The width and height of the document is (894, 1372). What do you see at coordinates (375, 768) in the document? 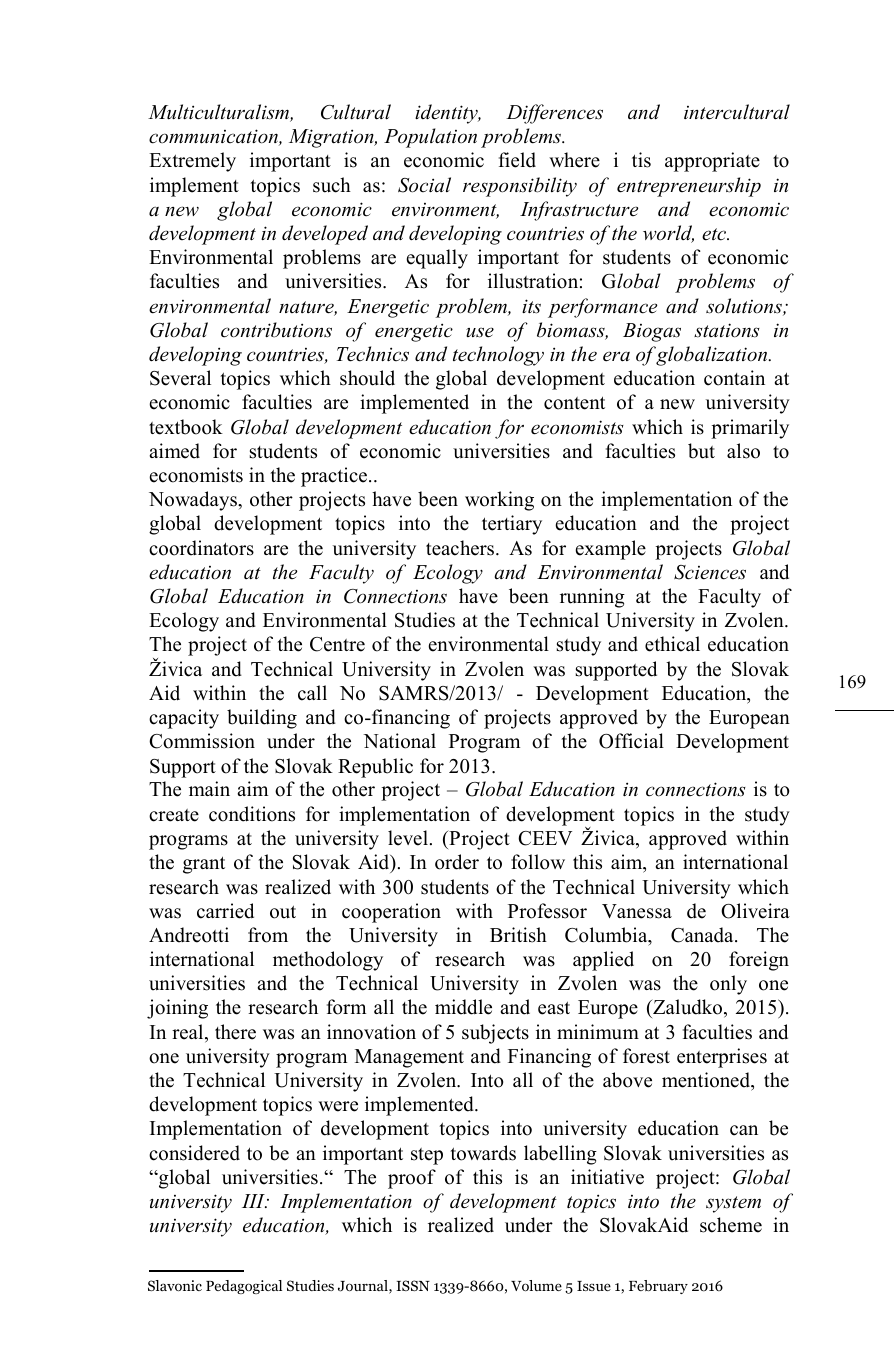
I see `Republic` at bounding box center [375, 768].
